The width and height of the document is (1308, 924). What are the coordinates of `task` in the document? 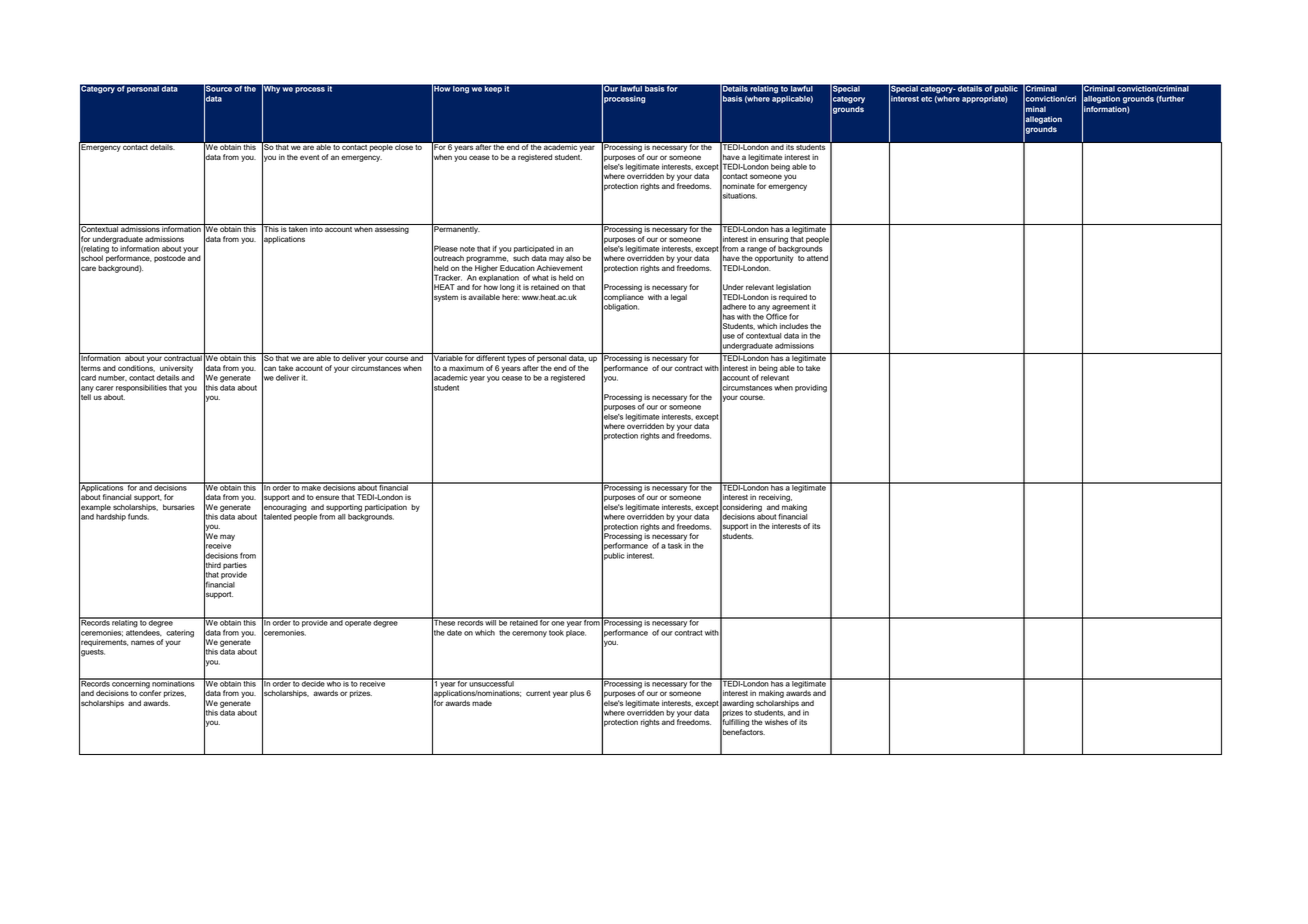 It's located at (675, 546).
